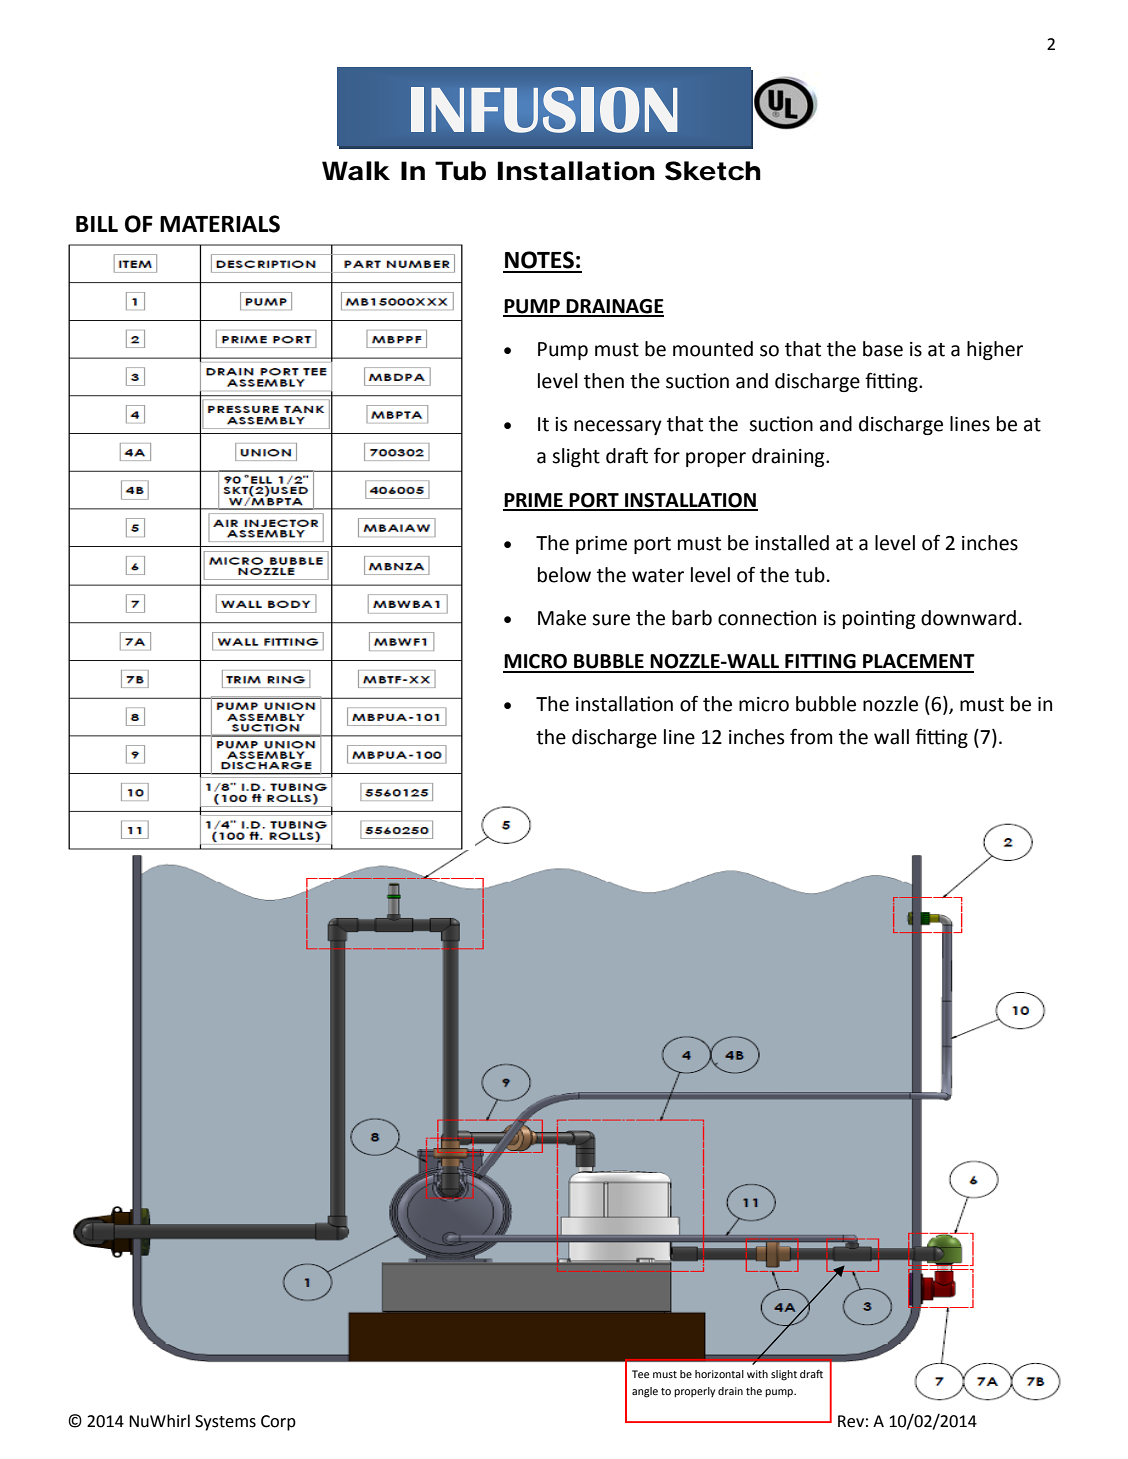  Describe the element at coordinates (278, 1423) in the document. I see `Corp` at that location.
